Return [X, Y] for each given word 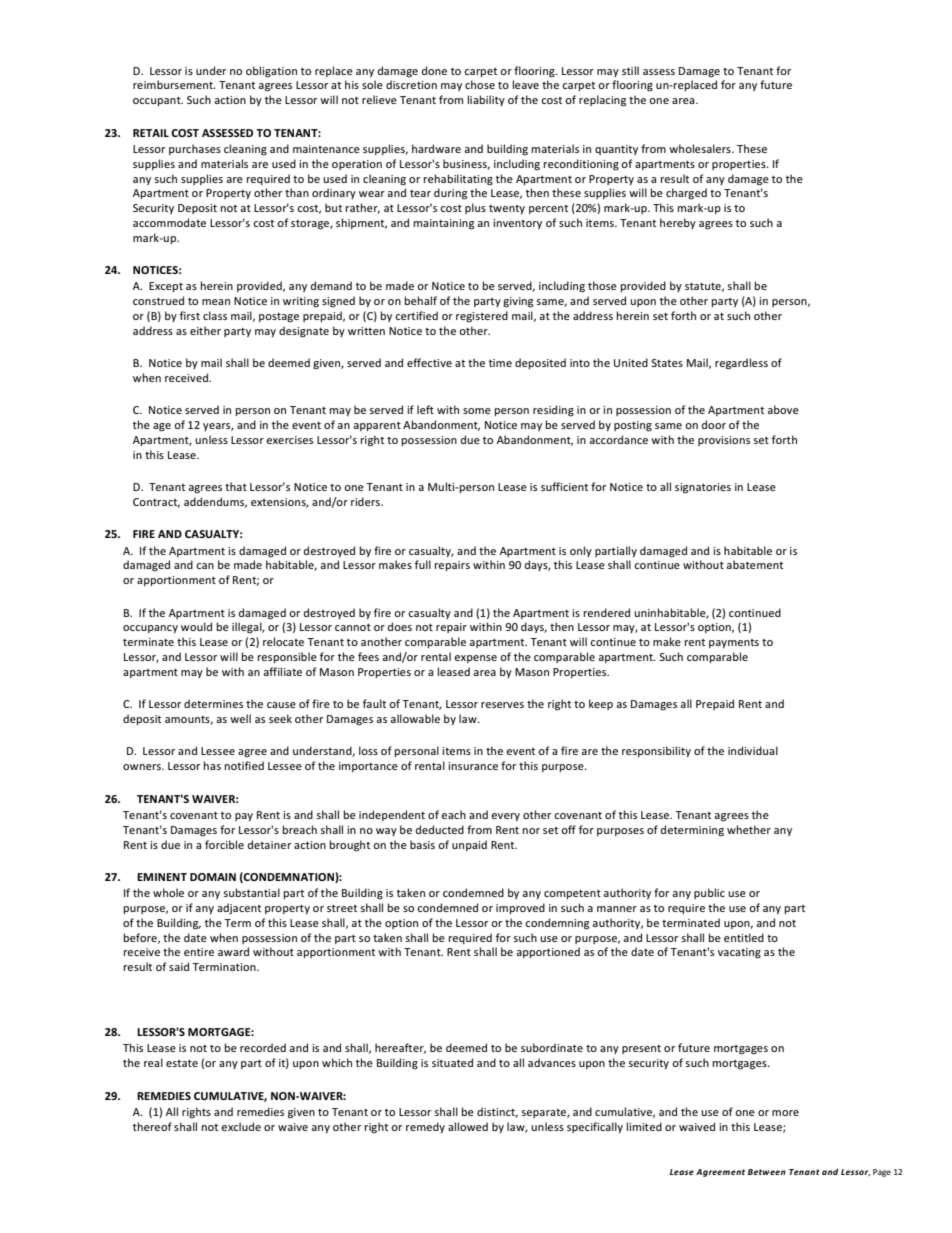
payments [734, 643]
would [196, 626]
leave [526, 84]
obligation [271, 72]
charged [686, 194]
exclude [241, 1126]
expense [475, 659]
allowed [468, 1126]
